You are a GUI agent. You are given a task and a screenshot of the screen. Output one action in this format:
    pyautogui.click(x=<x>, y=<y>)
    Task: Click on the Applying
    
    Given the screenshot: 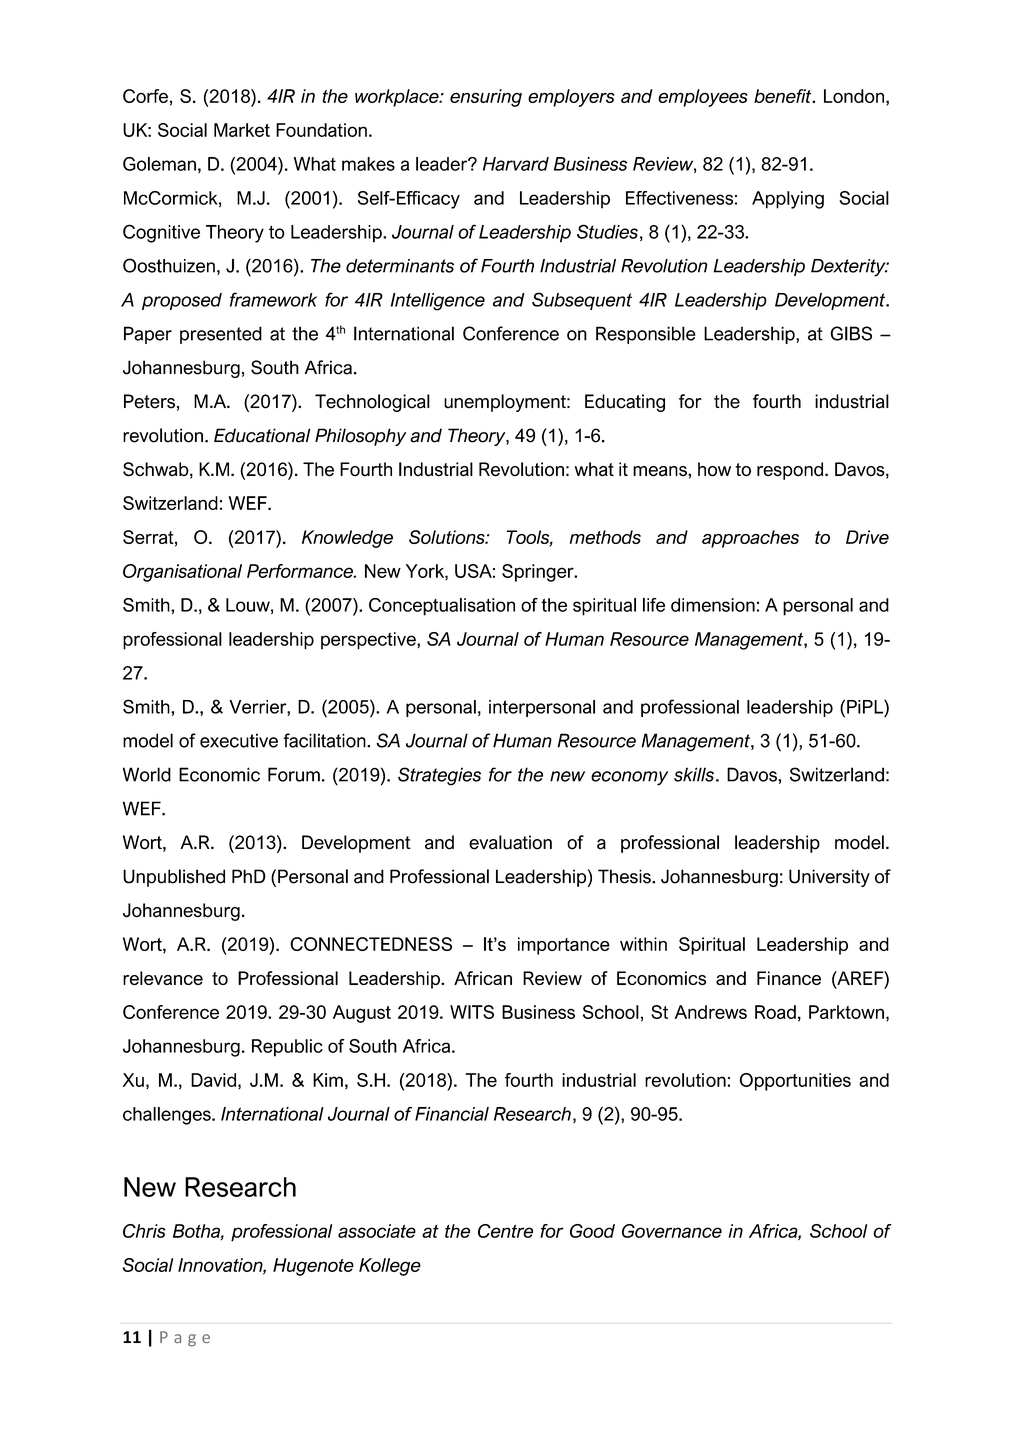 What is the action you would take?
    pyautogui.click(x=788, y=200)
